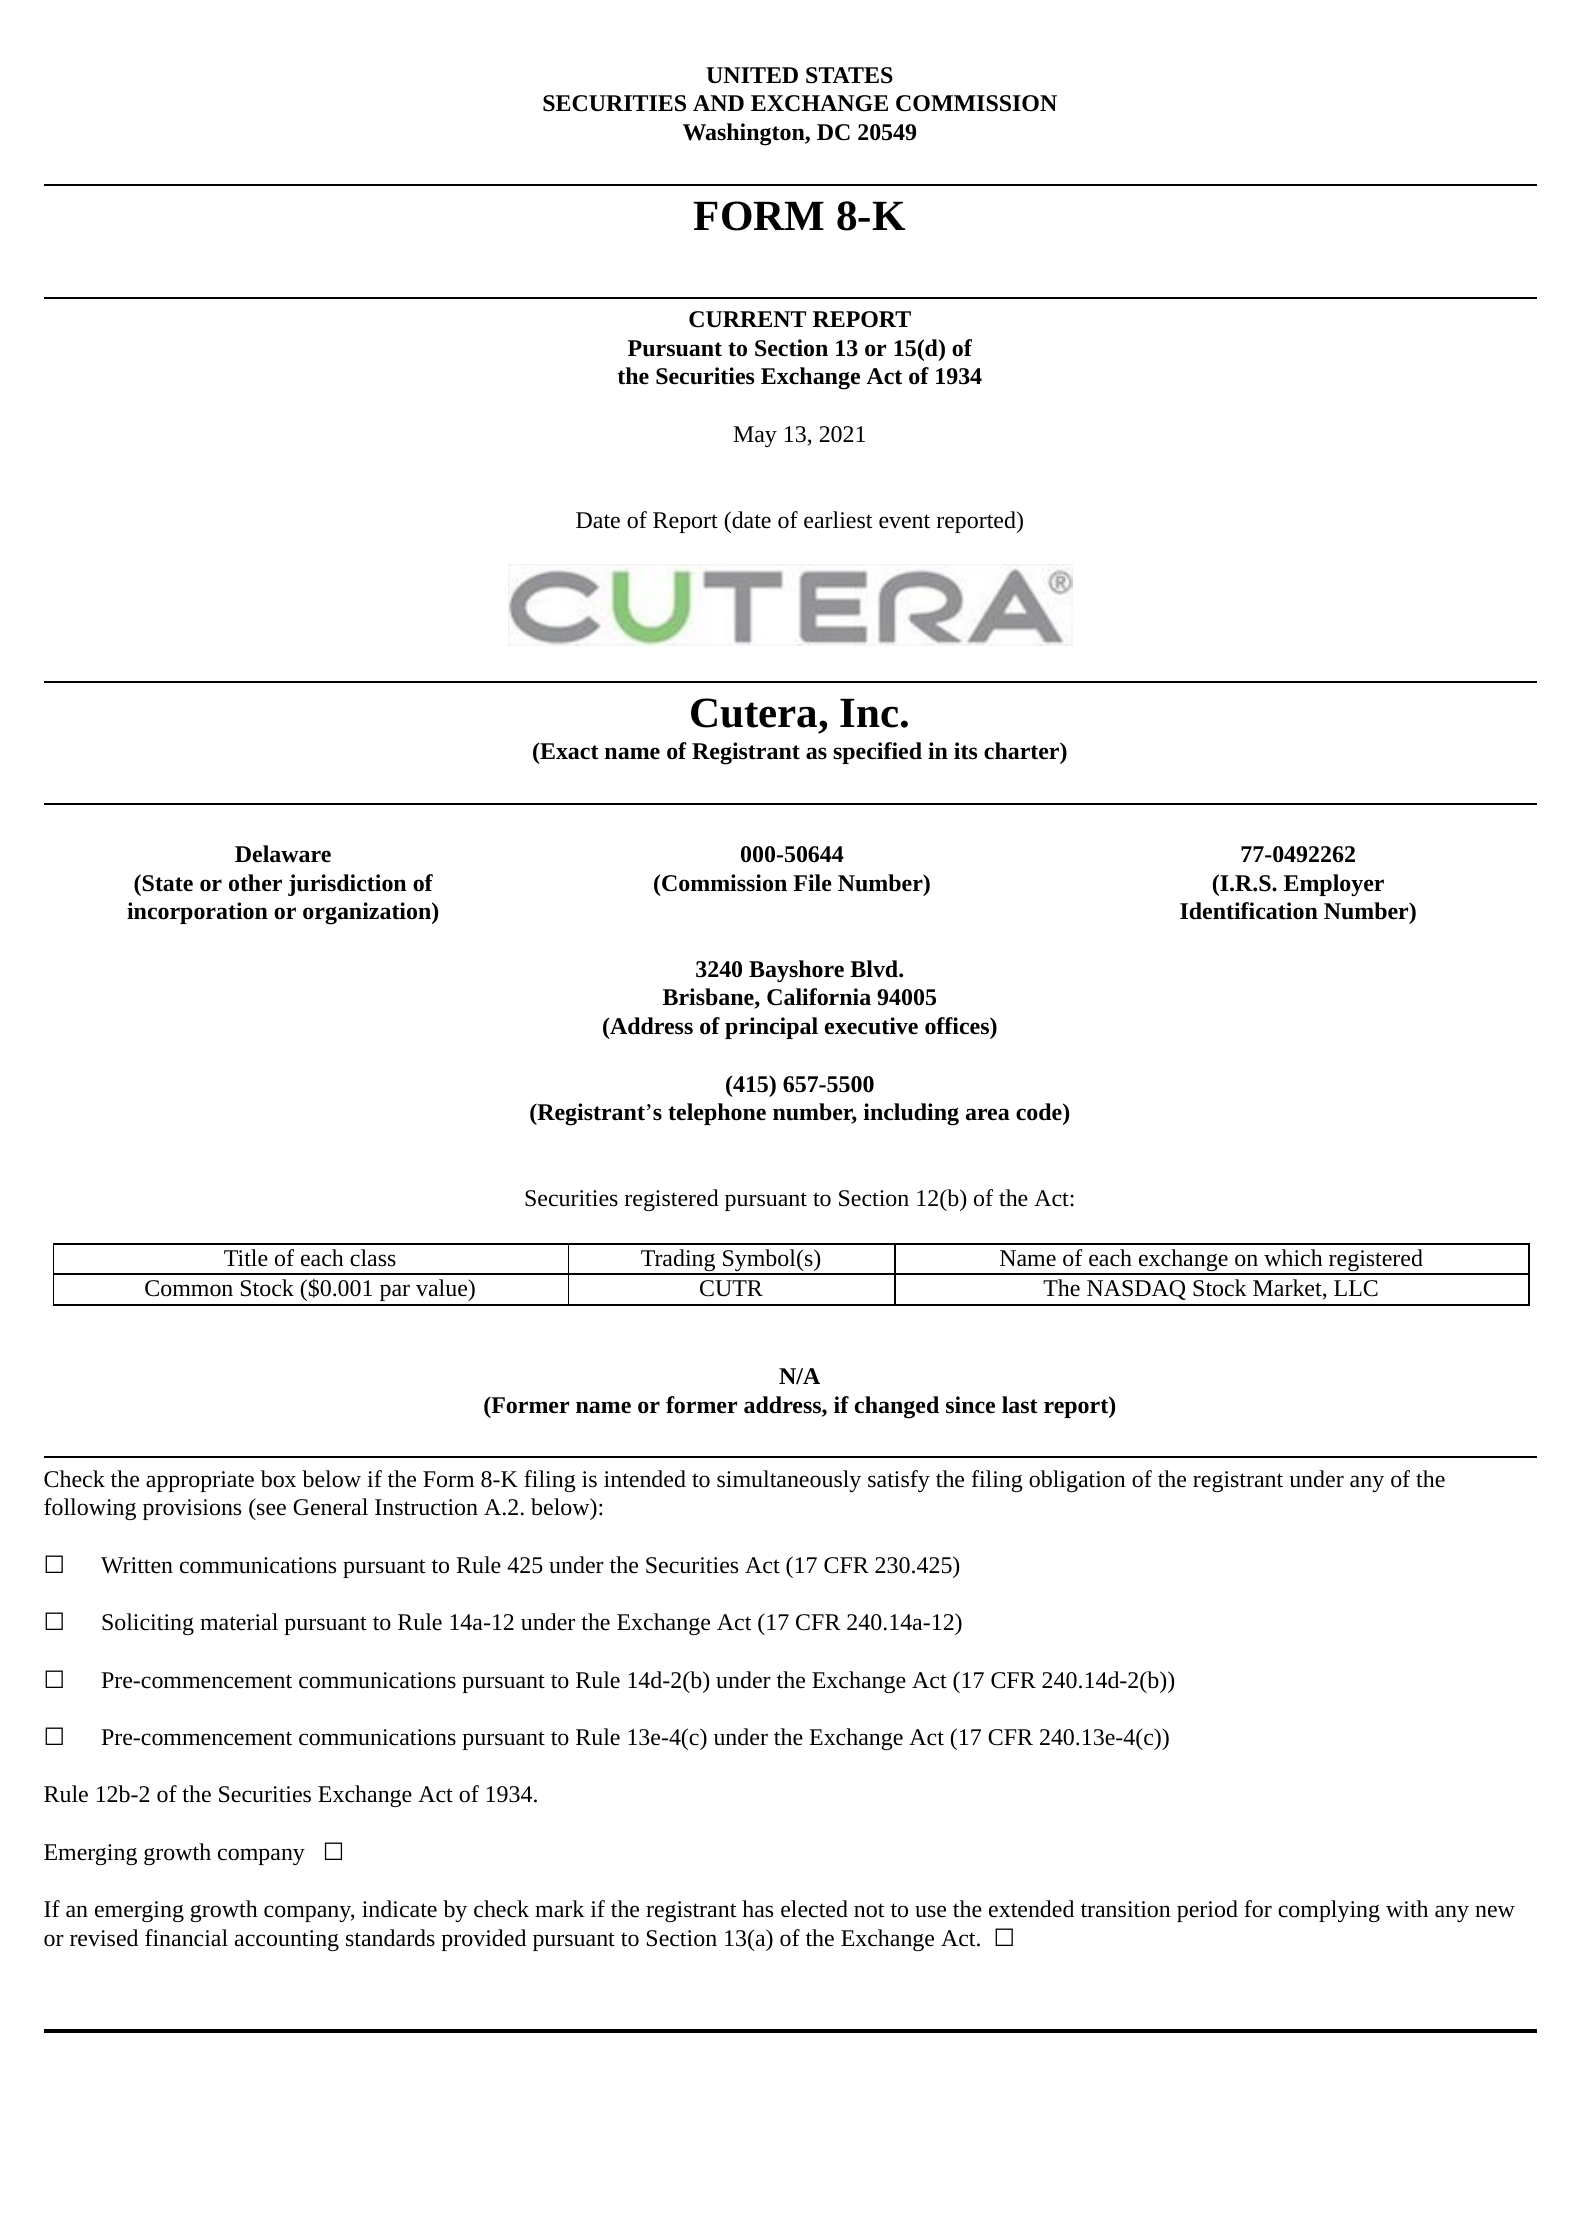  What do you see at coordinates (747, 319) in the page?
I see `CURRENT` at bounding box center [747, 319].
